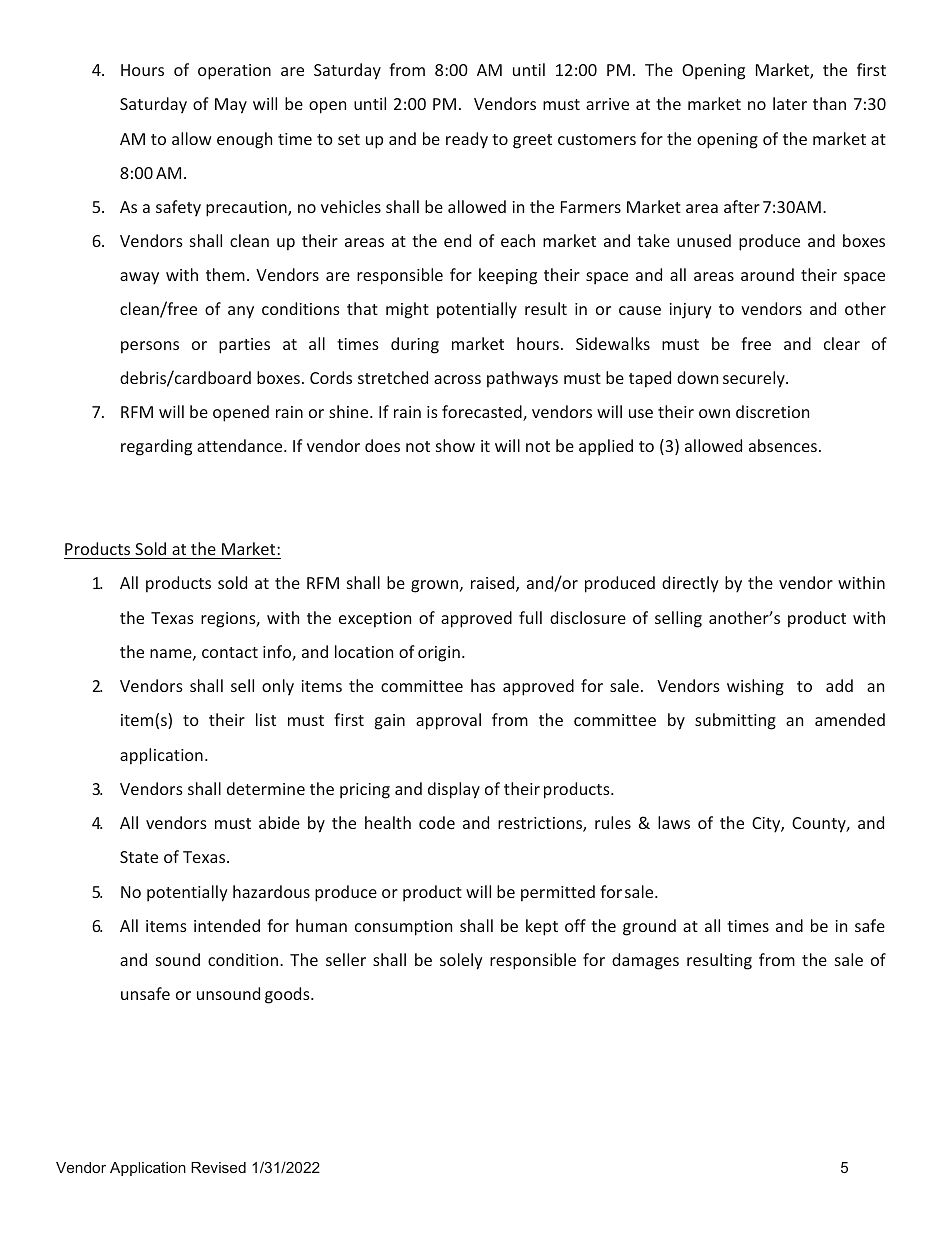  What do you see at coordinates (218, 1167) in the screenshot?
I see `Revised` at bounding box center [218, 1167].
